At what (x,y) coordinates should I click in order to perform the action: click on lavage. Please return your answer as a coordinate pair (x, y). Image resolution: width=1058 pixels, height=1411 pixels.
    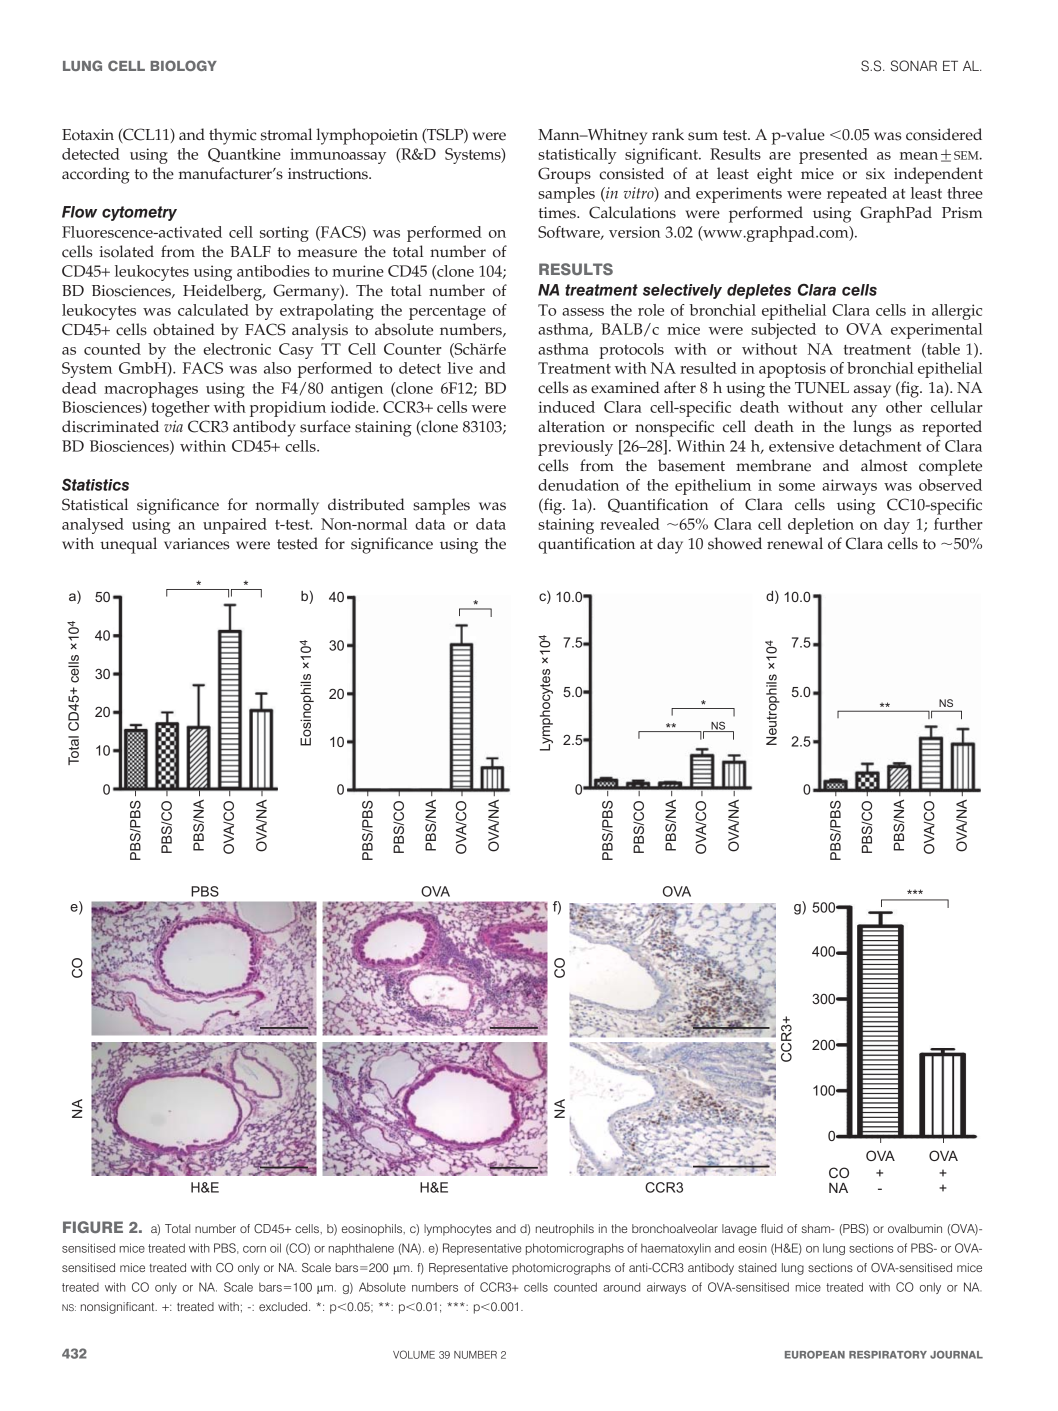
    Looking at the image, I should click on (739, 1230).
